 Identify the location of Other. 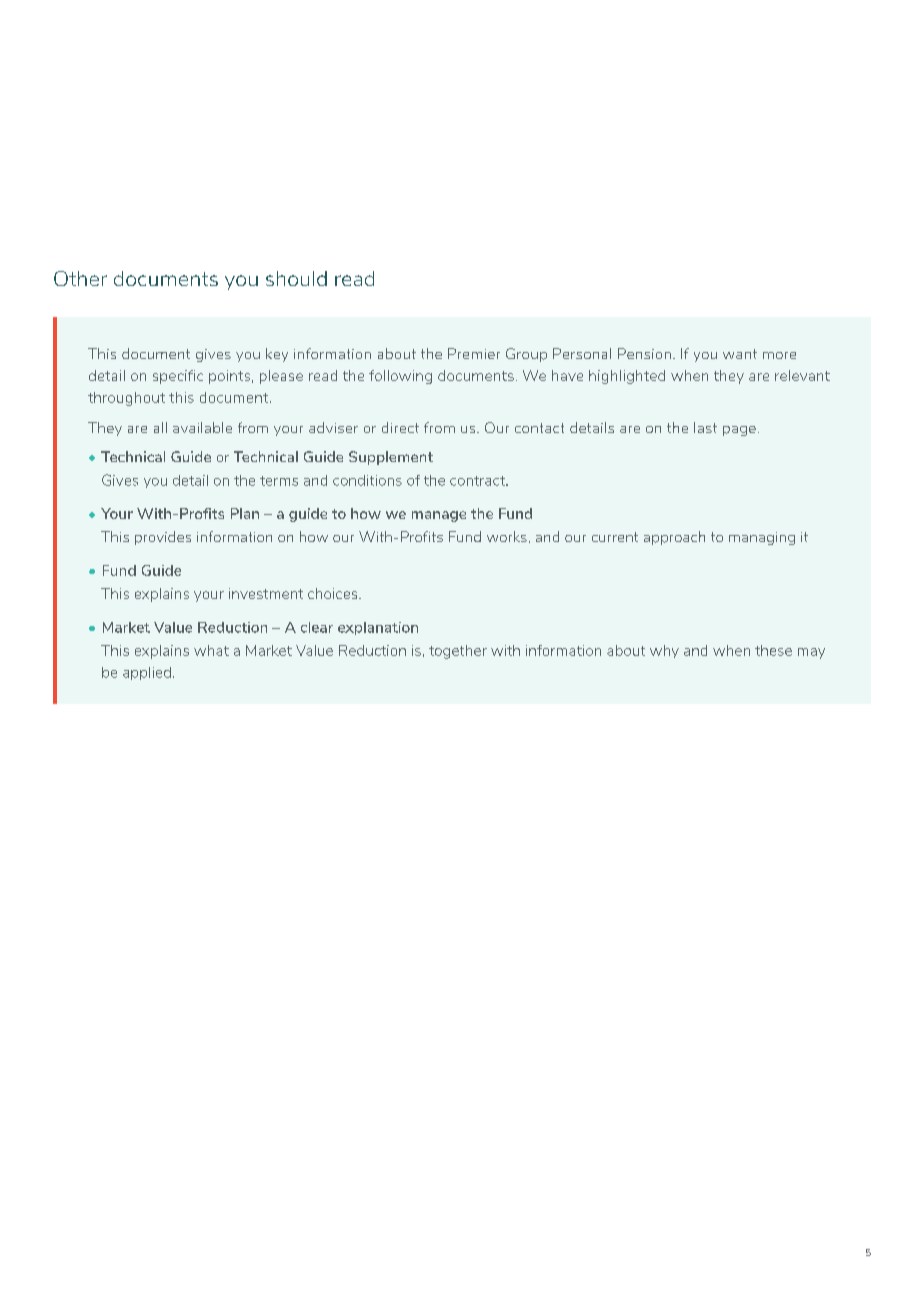
(80, 278).
